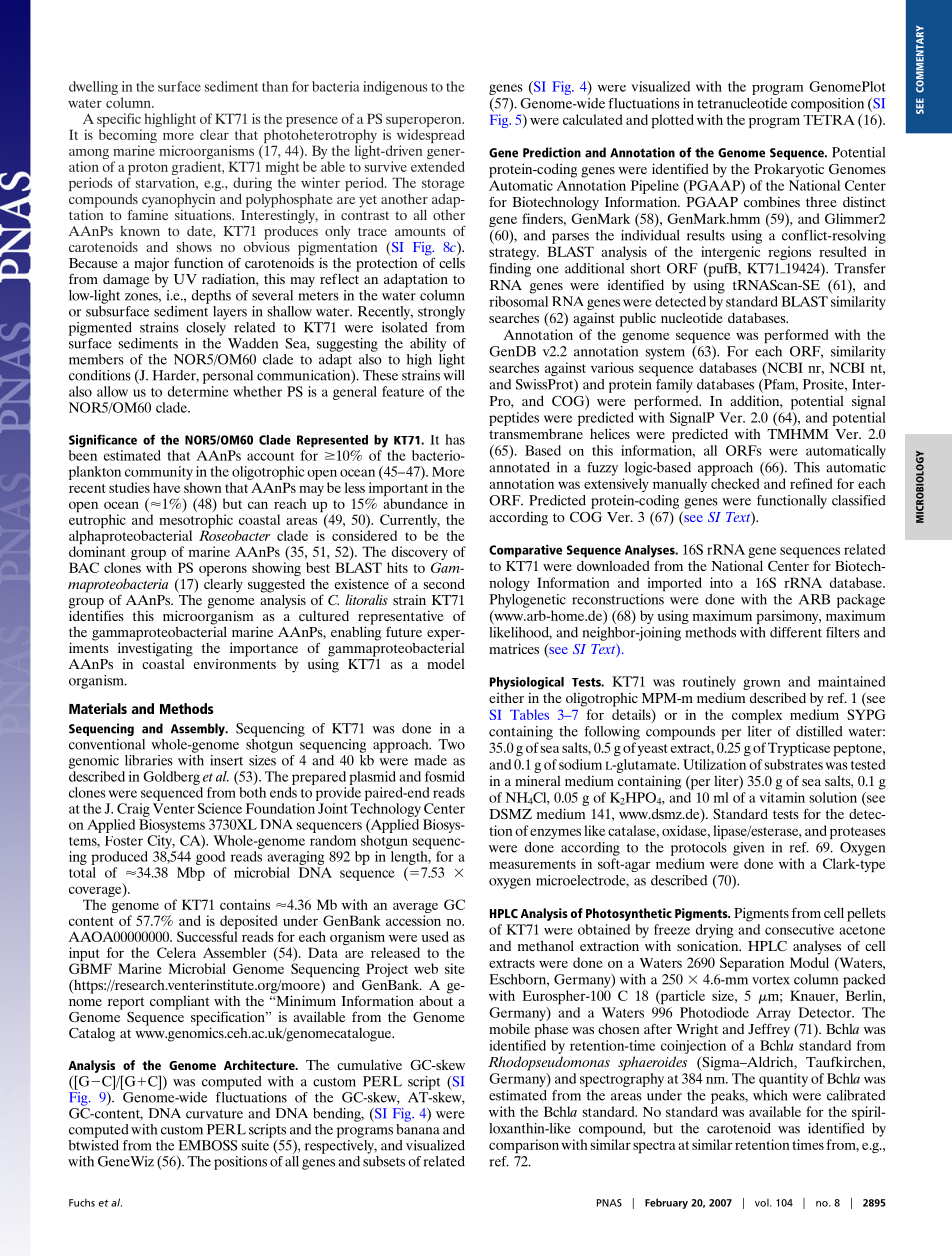 This page has height=1256, width=952. I want to click on model, so click(446, 663).
